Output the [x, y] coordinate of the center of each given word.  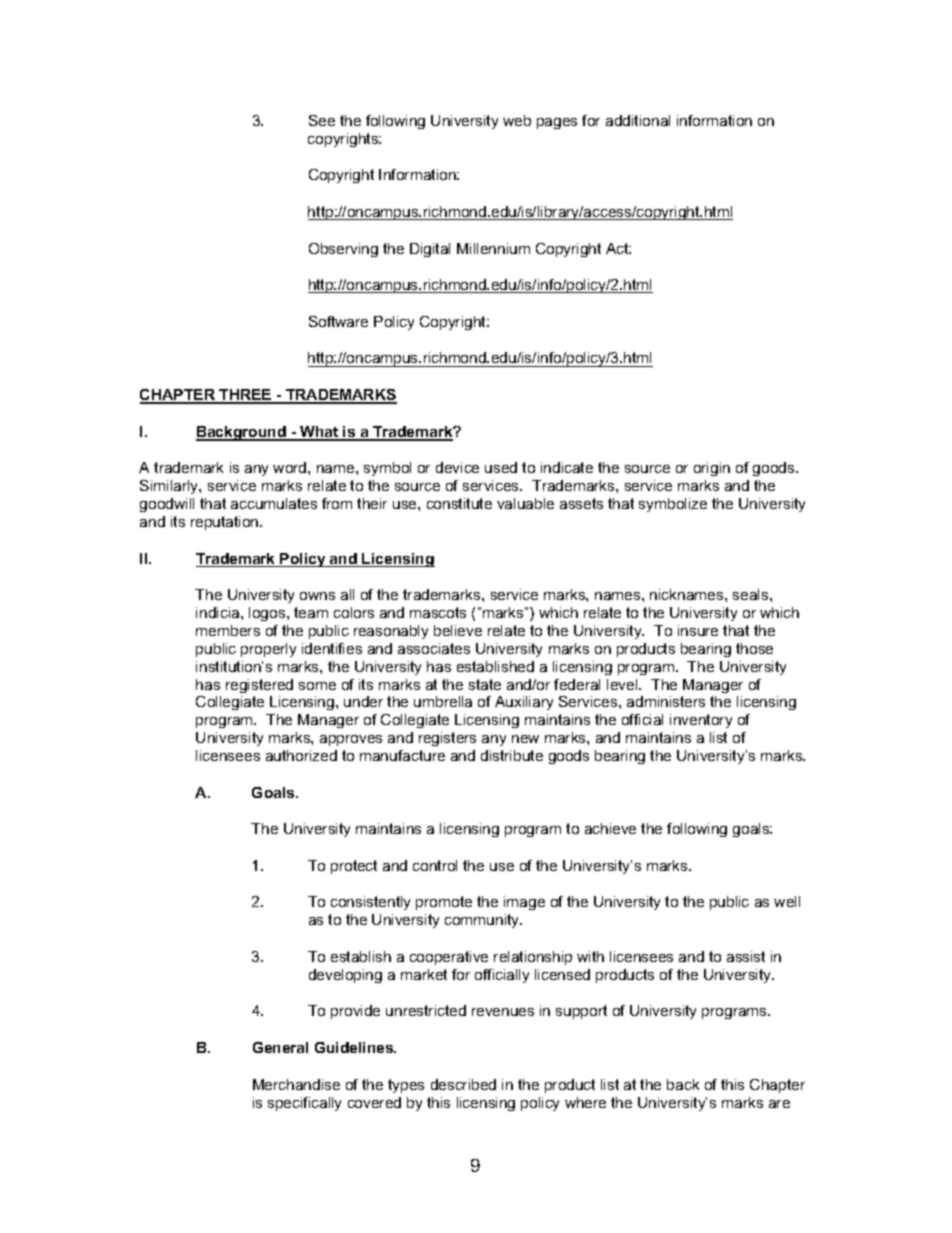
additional [638, 120]
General [280, 1047]
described [463, 1084]
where [585, 1102]
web [517, 120]
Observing [343, 250]
